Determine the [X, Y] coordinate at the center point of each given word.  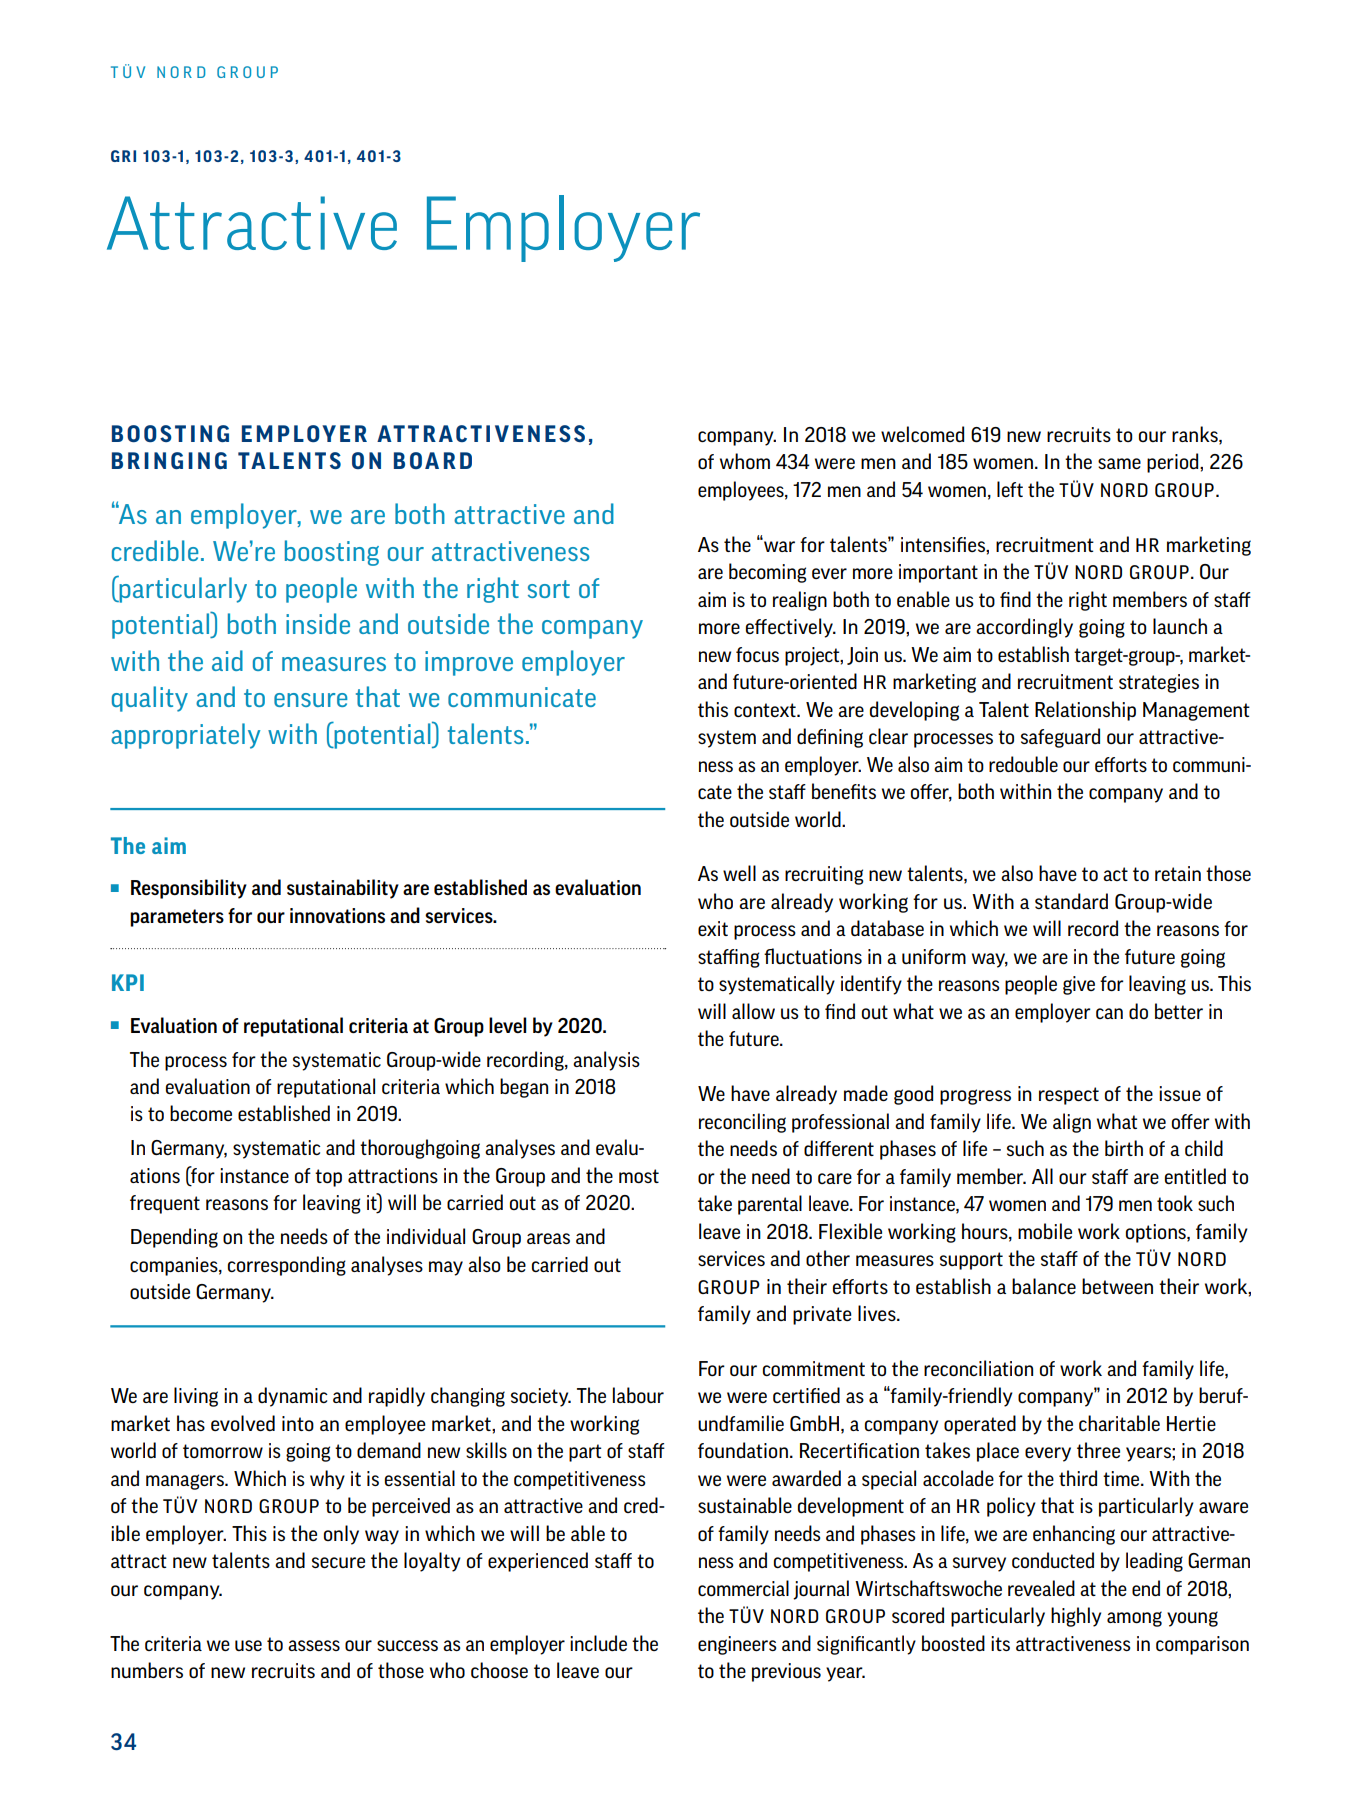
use [248, 1645]
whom [745, 461]
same [1119, 463]
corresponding [287, 1266]
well [739, 873]
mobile [1045, 1231]
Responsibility [189, 889]
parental [770, 1205]
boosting [332, 553]
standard [1071, 901]
